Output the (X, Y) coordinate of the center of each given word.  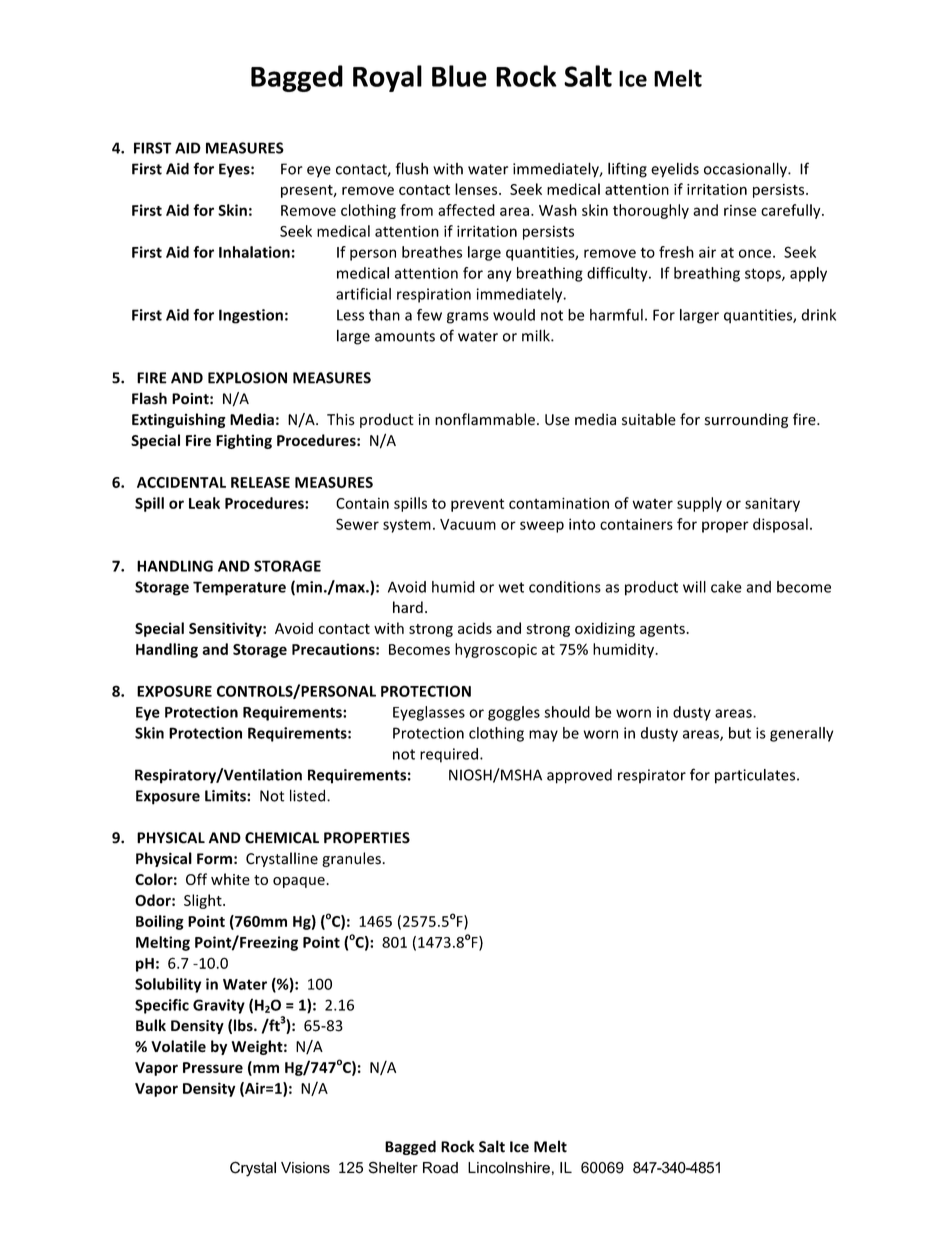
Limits (226, 796)
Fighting (244, 441)
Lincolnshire (509, 1168)
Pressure (213, 1067)
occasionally (746, 170)
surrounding (746, 420)
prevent (477, 505)
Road (440, 1168)
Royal (387, 78)
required (449, 755)
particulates (756, 776)
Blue (459, 76)
